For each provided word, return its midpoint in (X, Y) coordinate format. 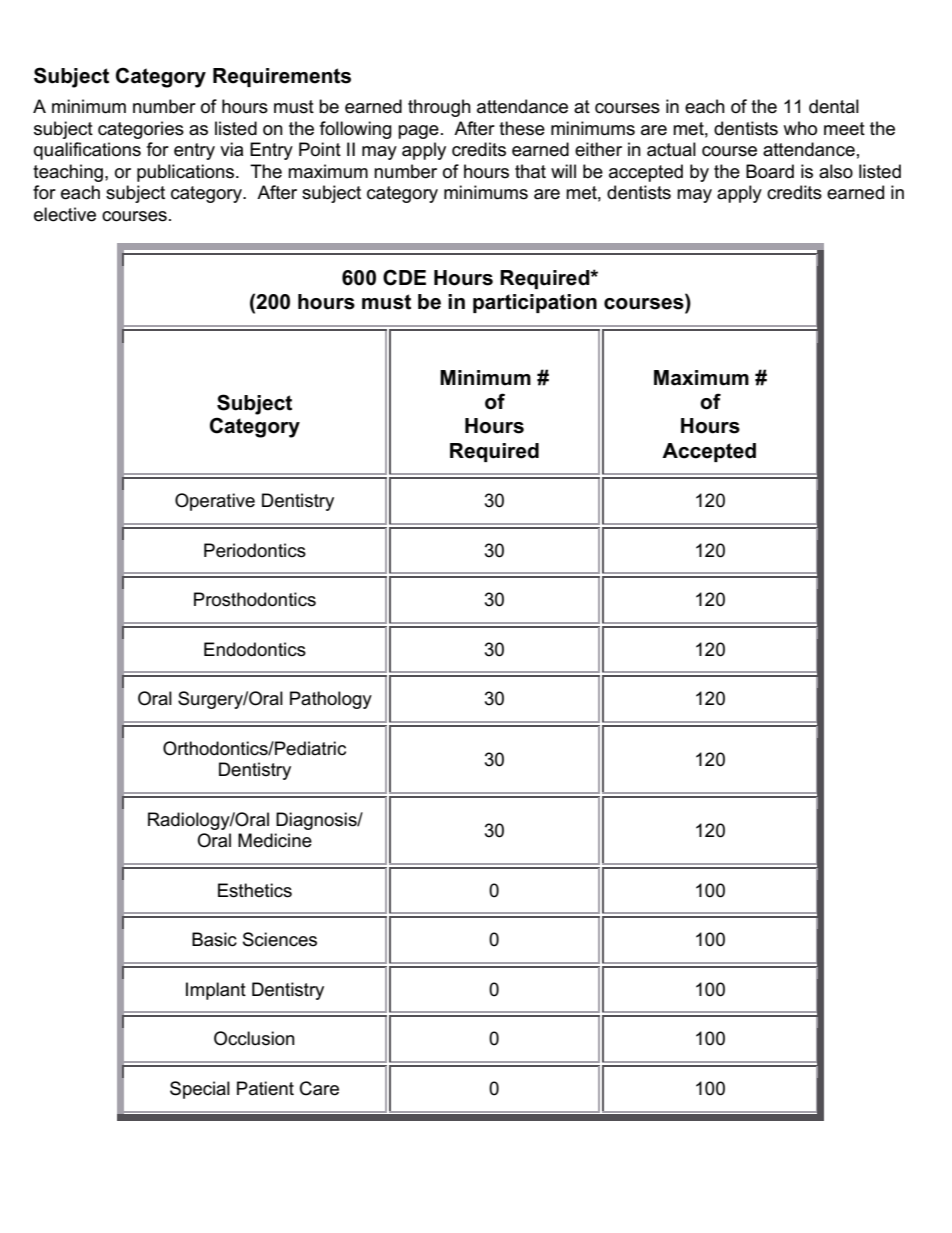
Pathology (331, 700)
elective (65, 214)
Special (200, 1090)
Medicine (275, 840)
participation (535, 303)
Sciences (280, 939)
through (439, 108)
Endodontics (255, 649)
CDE (404, 277)
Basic (214, 939)
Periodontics (255, 550)
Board (770, 171)
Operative (215, 502)
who (800, 128)
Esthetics (255, 890)
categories (141, 130)
